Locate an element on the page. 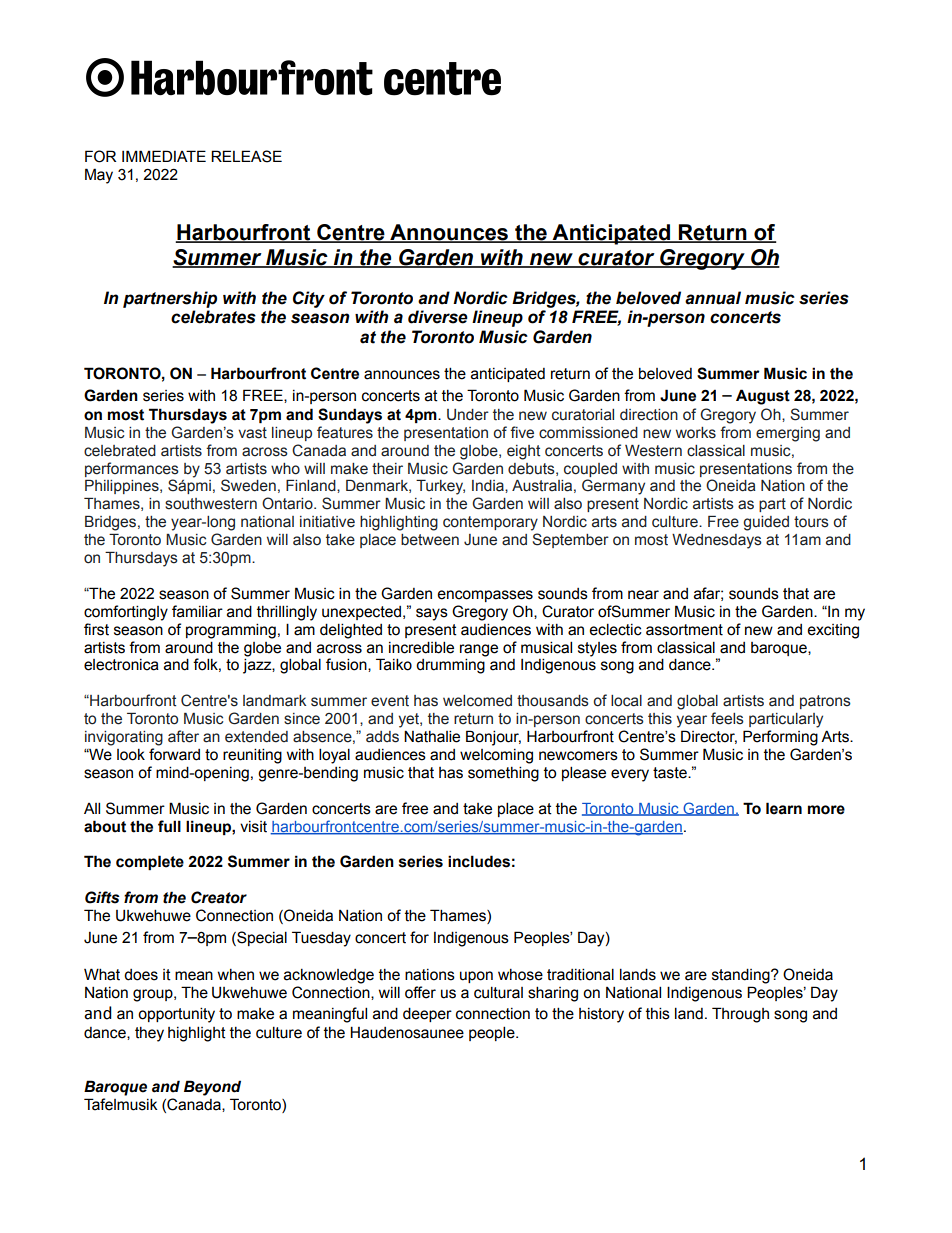 The image size is (952, 1233). Through is located at coordinates (740, 1015).
